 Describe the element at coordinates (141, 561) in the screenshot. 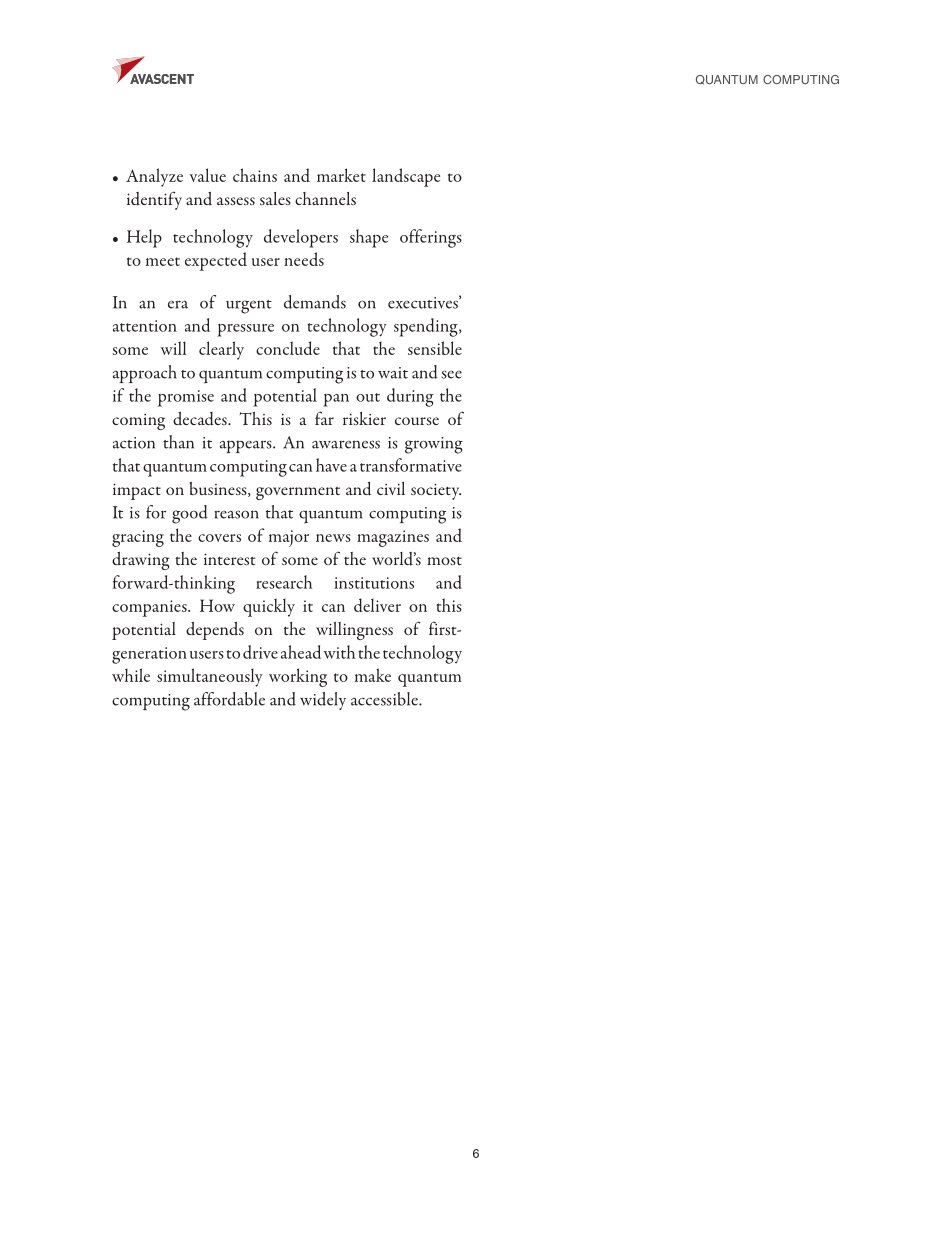

I see `drawing` at that location.
